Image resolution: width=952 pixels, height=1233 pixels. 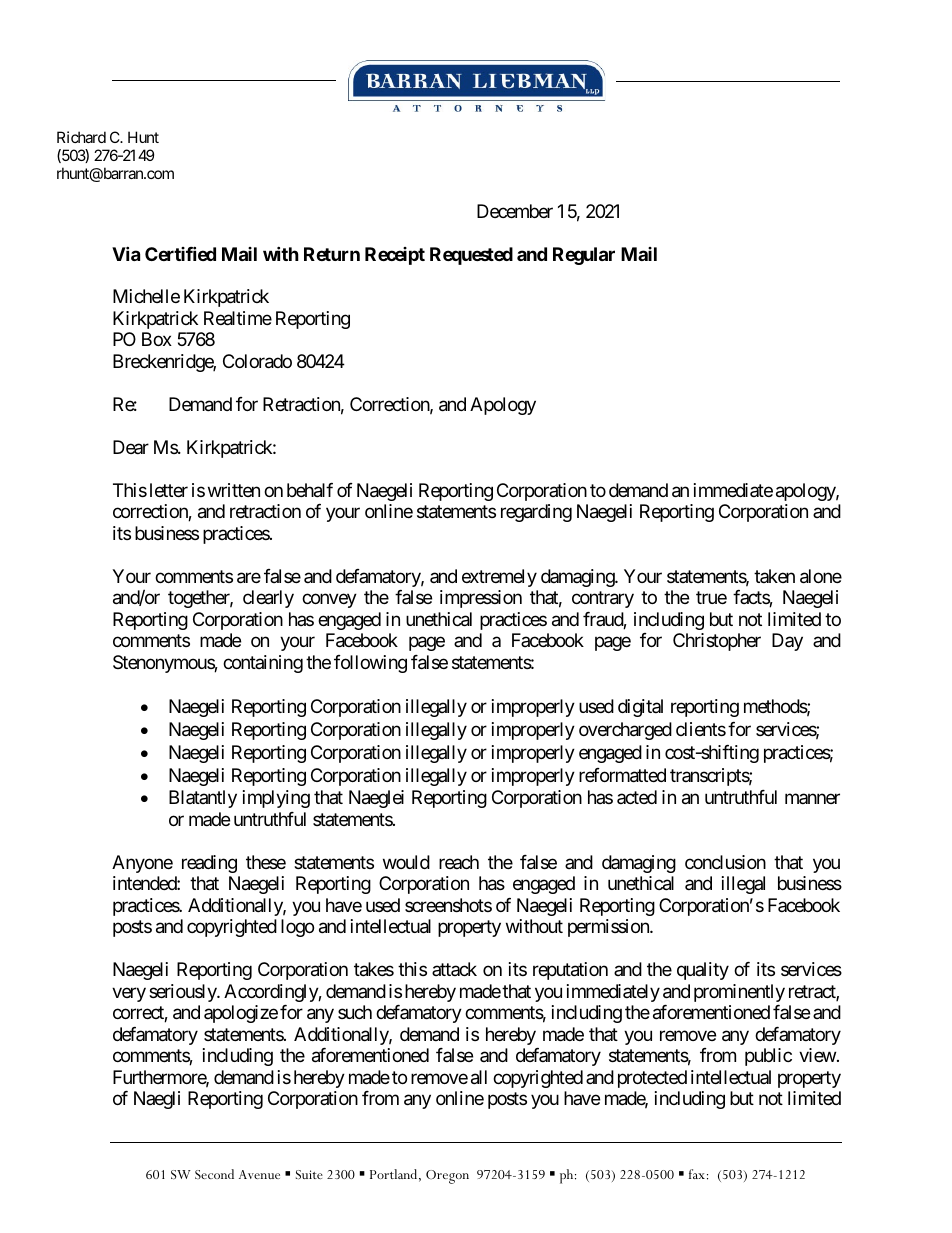 I want to click on taken, so click(x=774, y=576).
